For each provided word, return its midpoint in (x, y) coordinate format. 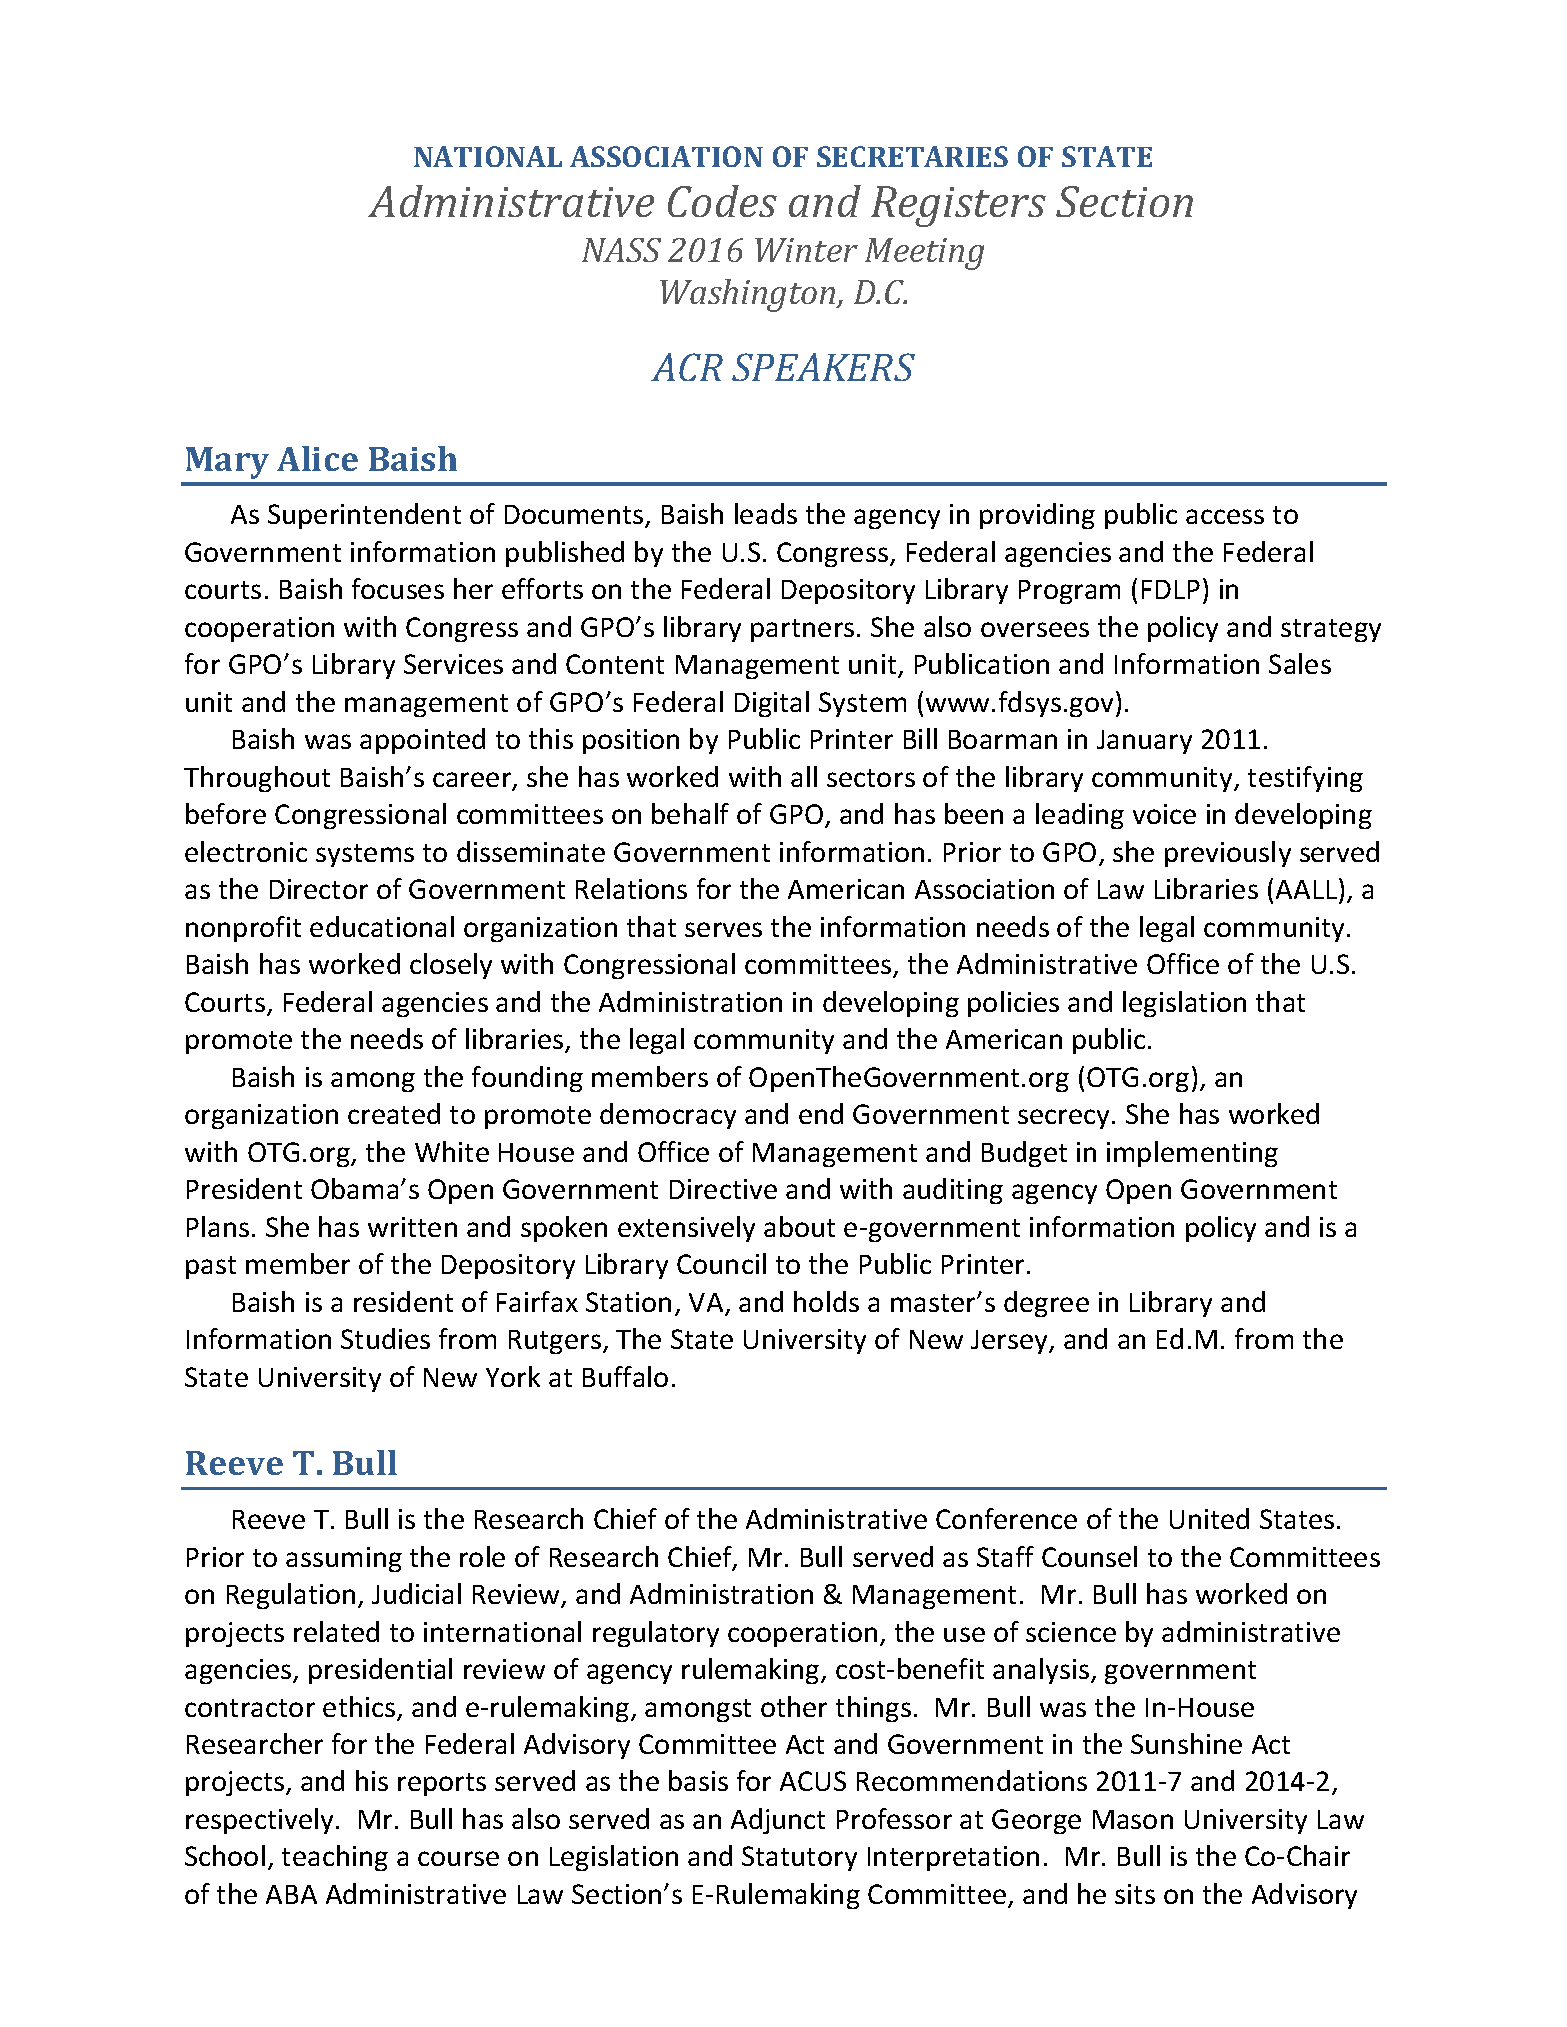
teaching (335, 1858)
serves (723, 929)
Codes (722, 201)
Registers (958, 206)
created (394, 1113)
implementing (1192, 1154)
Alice (317, 458)
